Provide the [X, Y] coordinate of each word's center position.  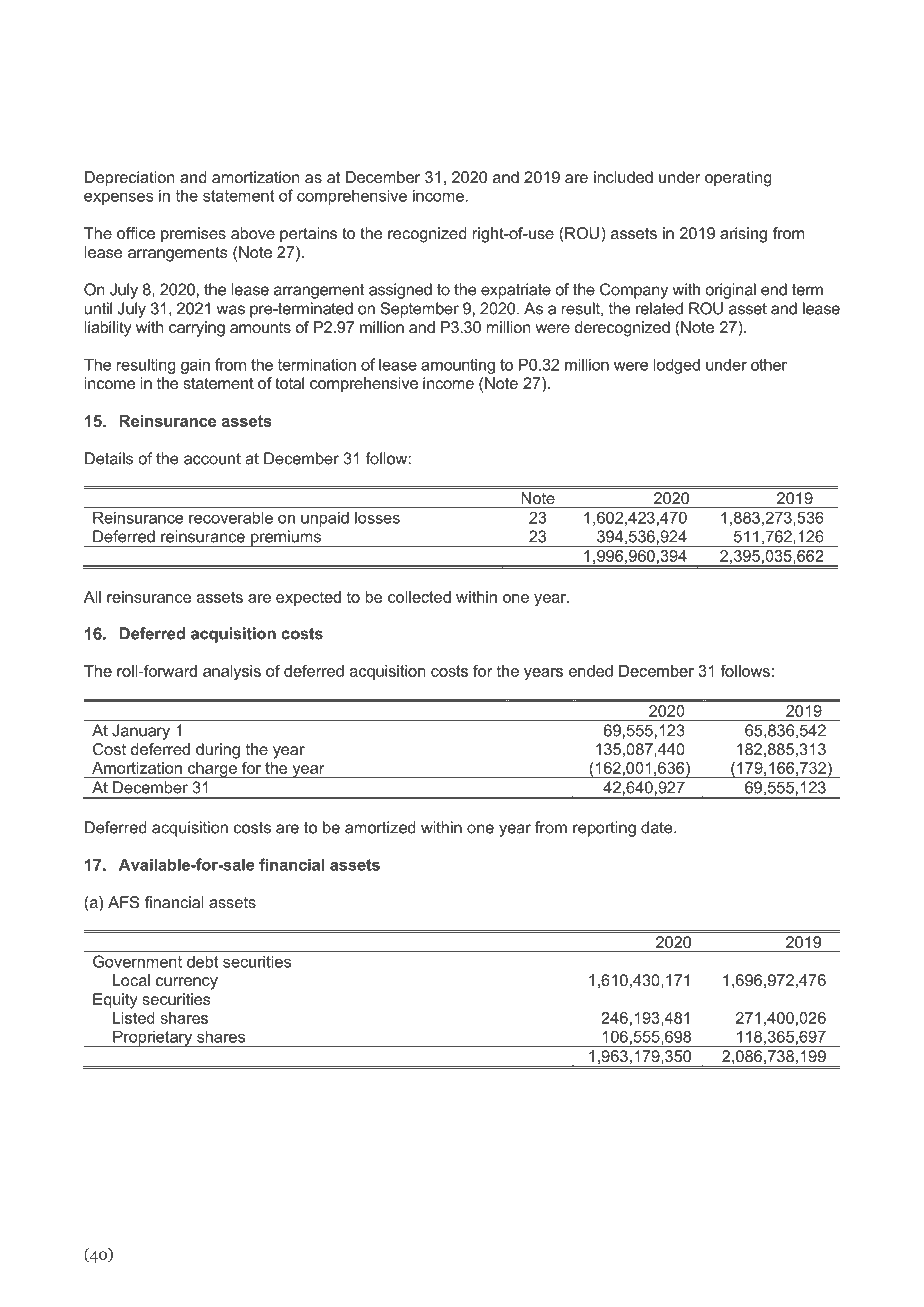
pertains [308, 235]
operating [738, 179]
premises [193, 235]
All [92, 597]
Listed [133, 1018]
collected [419, 597]
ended [591, 671]
